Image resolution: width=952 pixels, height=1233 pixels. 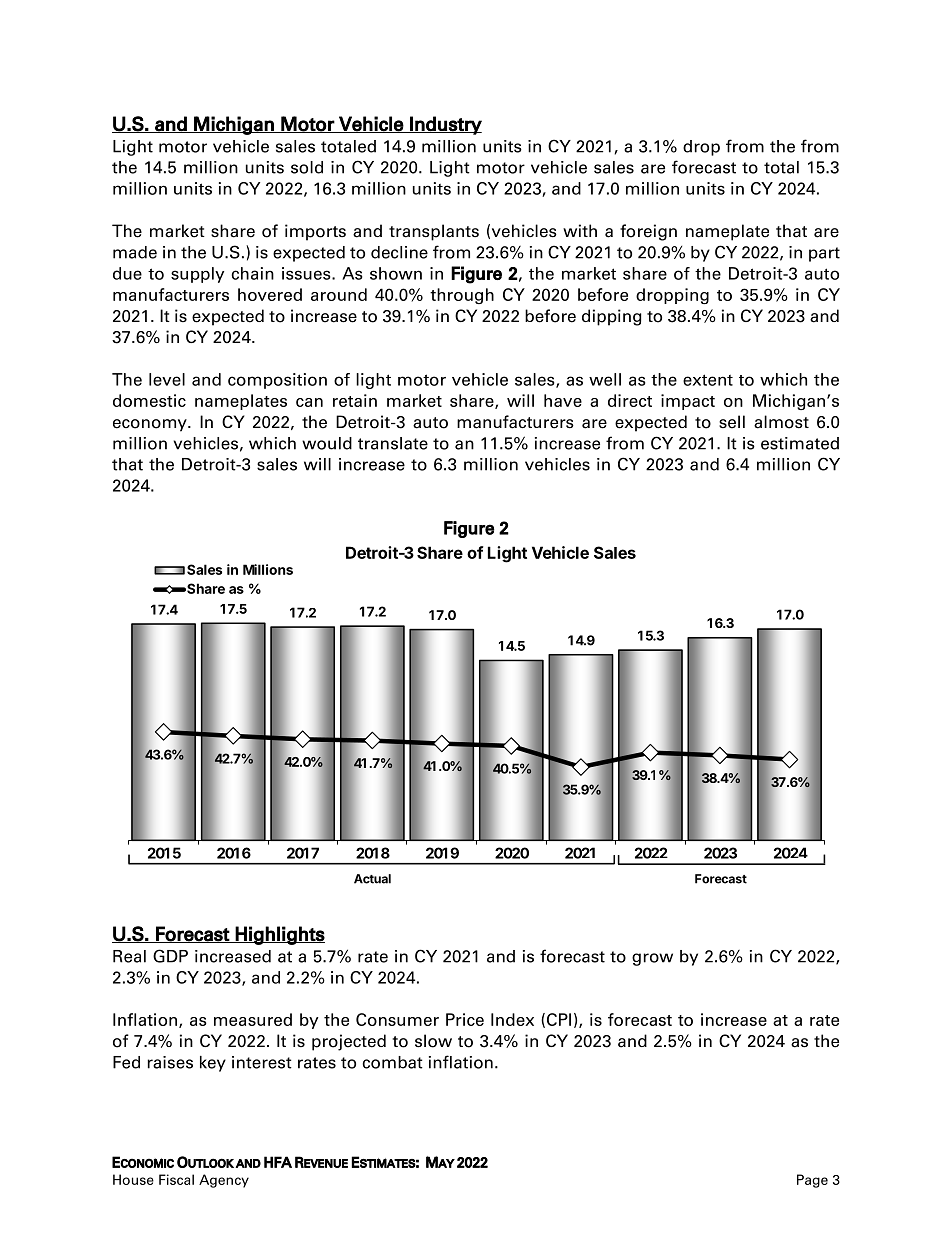 I want to click on have, so click(x=563, y=400).
